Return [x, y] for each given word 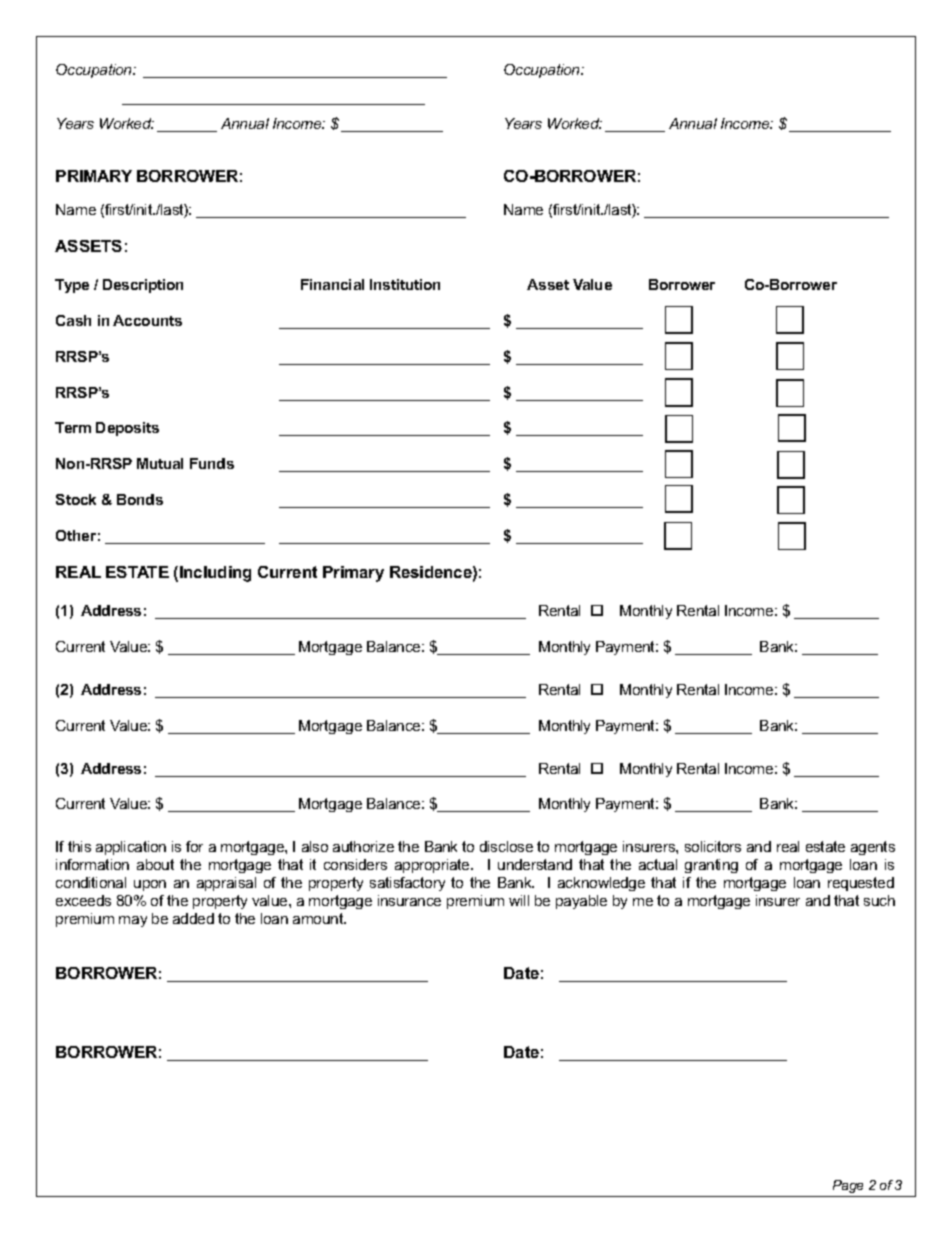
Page [848, 1186]
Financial [332, 284]
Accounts [147, 320]
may [133, 921]
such [879, 900]
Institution [405, 284]
